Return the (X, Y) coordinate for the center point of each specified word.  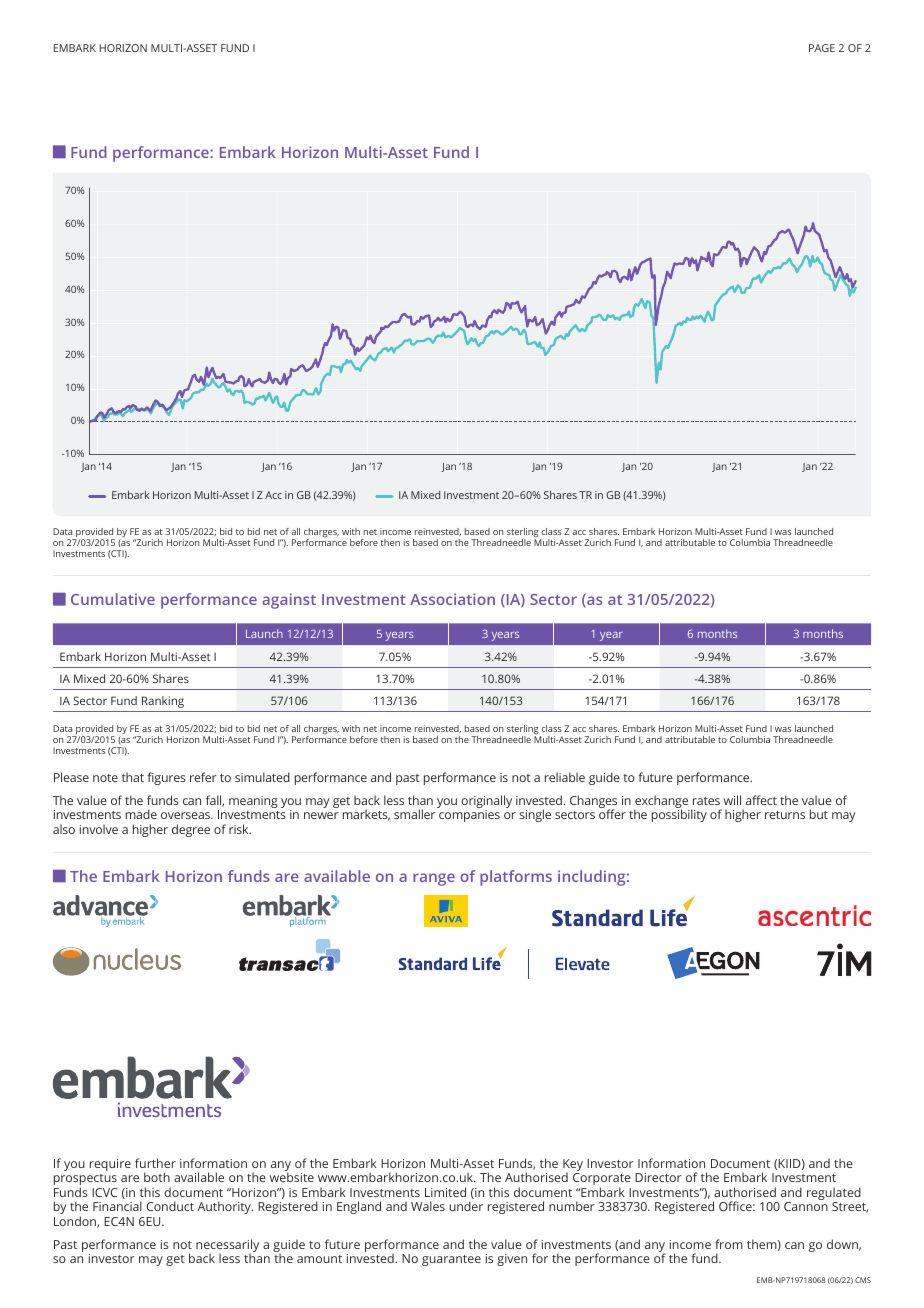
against (289, 601)
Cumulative (113, 599)
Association (452, 599)
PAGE (822, 48)
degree (191, 830)
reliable (565, 777)
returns (785, 815)
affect (761, 800)
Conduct (170, 1206)
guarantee (451, 1260)
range (434, 879)
